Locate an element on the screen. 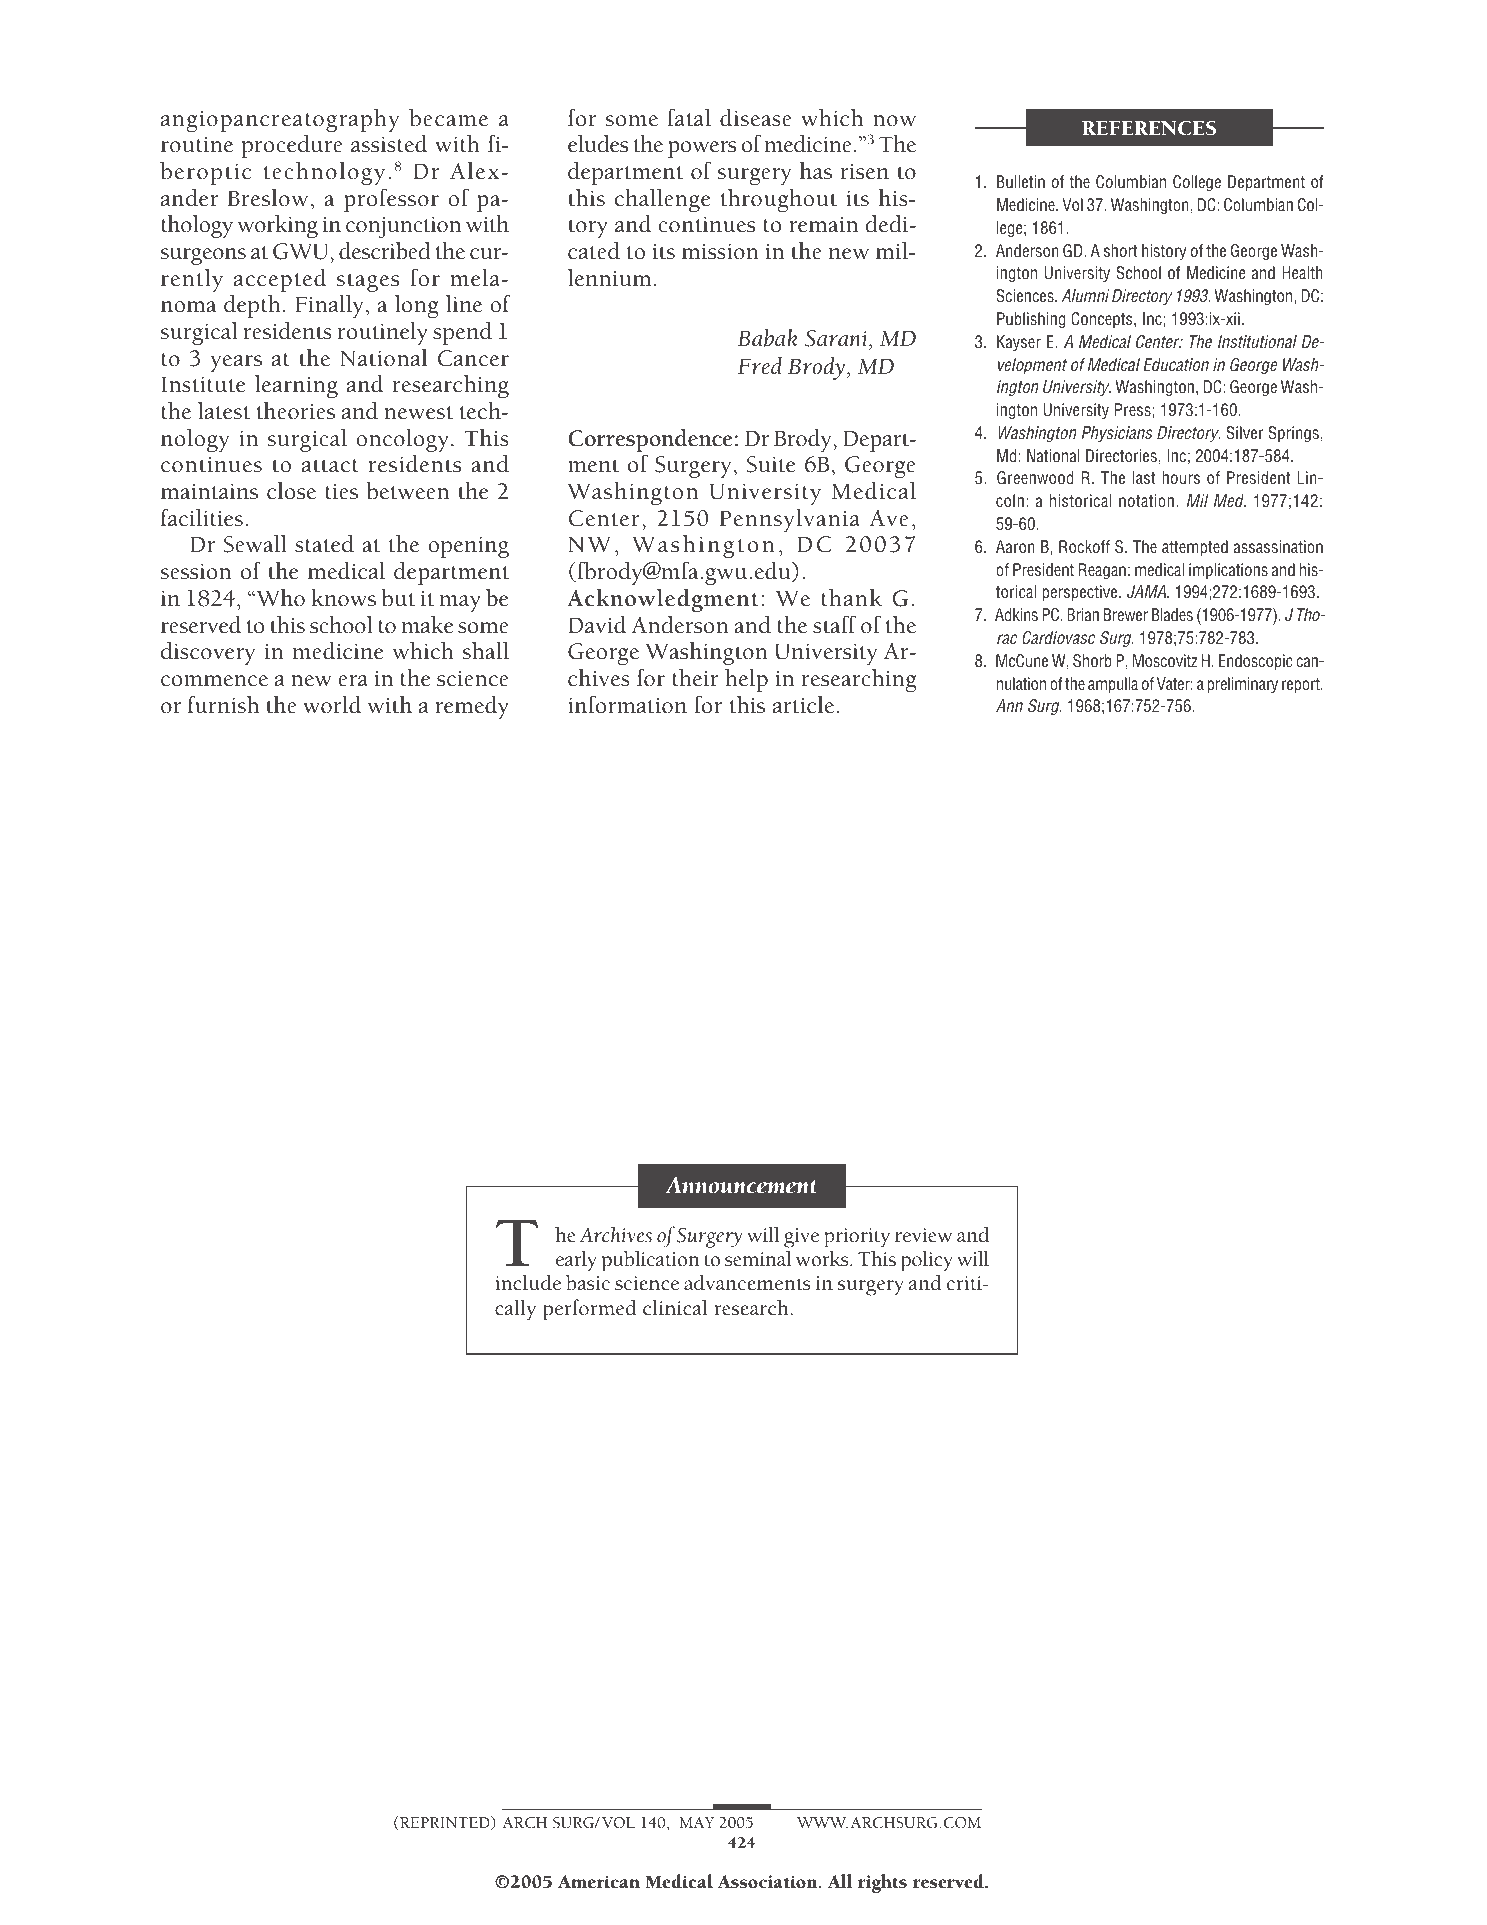 Image resolution: width=1487 pixels, height=1925 pixels. rights is located at coordinates (882, 1883).
